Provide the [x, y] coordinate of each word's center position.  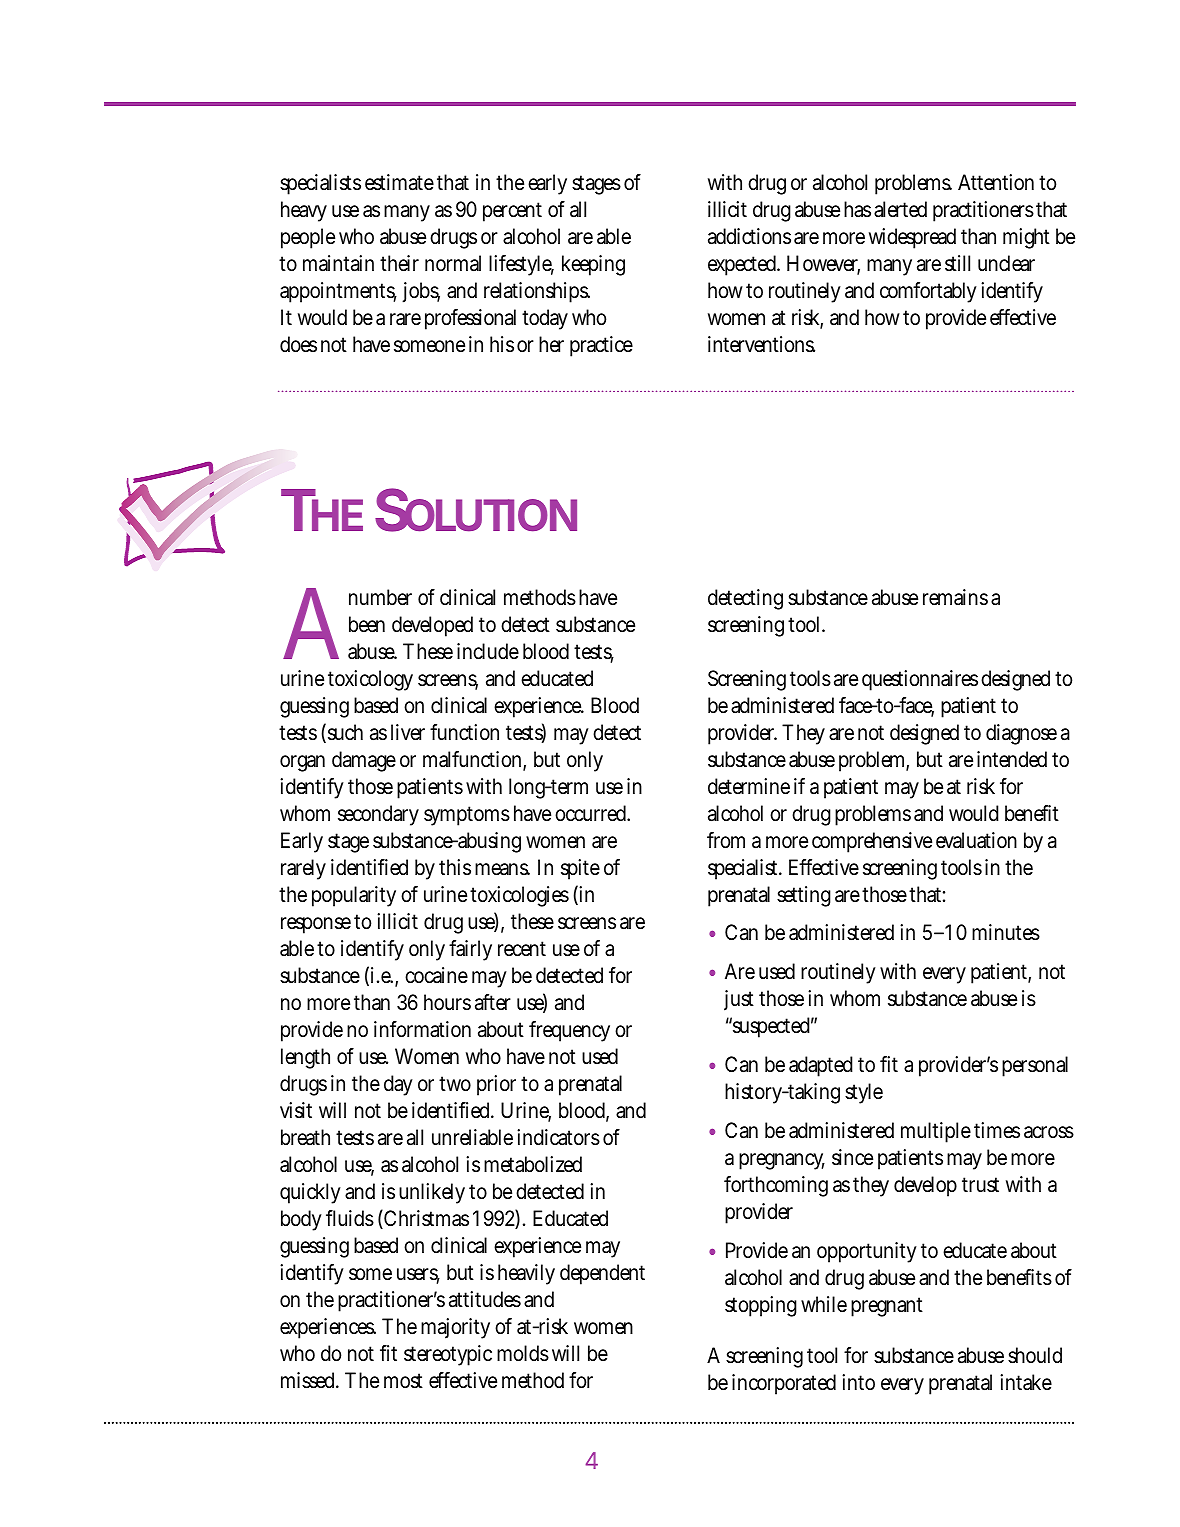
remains [955, 597]
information [422, 1029]
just [739, 1000]
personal [1035, 1066]
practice [601, 346]
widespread [912, 238]
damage [364, 761]
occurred [592, 813]
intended [1012, 759]
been [367, 624]
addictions [749, 236]
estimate [399, 182]
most [403, 1381]
